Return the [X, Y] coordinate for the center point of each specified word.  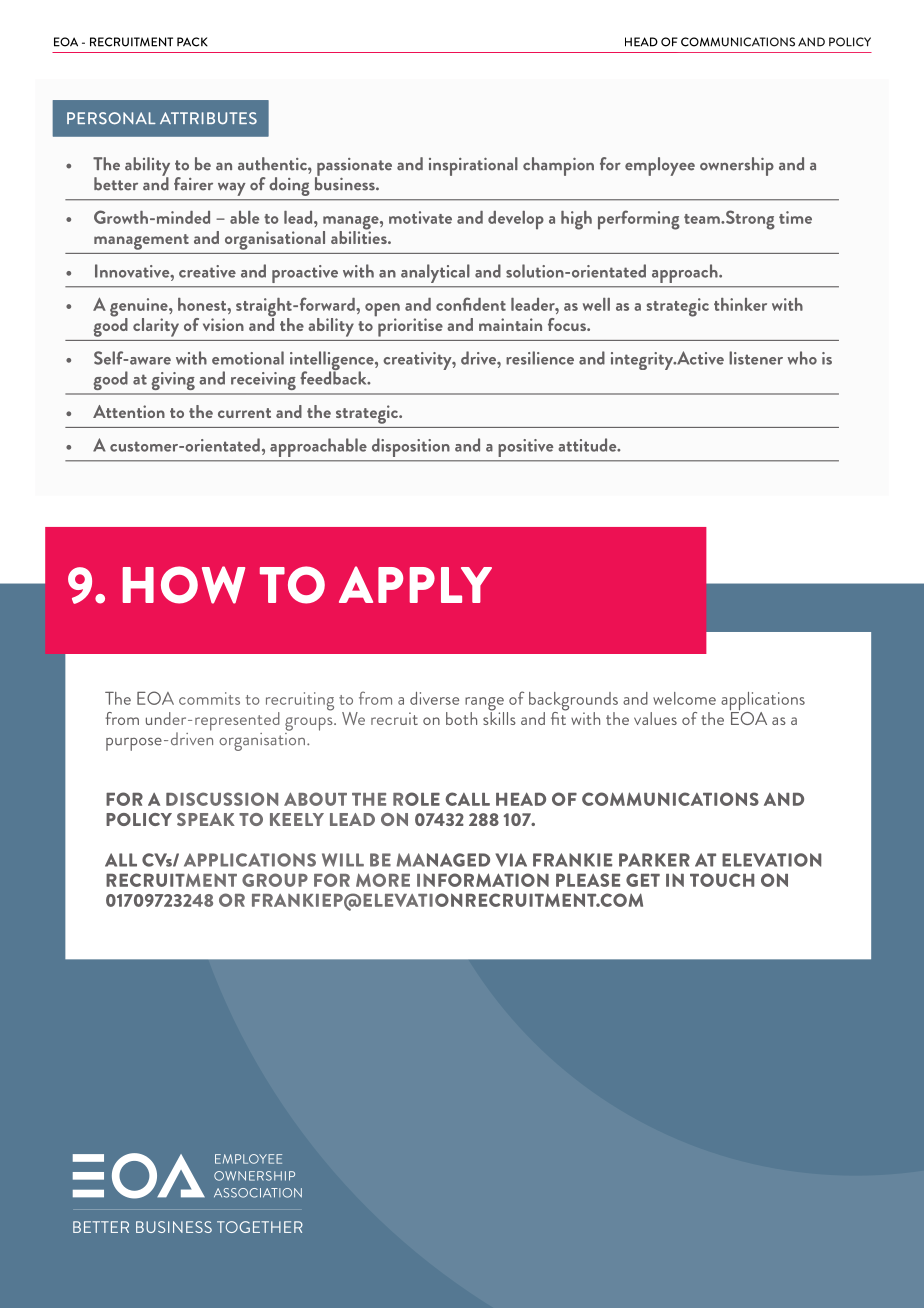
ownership [737, 166]
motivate [420, 217]
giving [173, 381]
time [795, 217]
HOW [184, 585]
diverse [434, 698]
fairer [193, 184]
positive [525, 448]
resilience [540, 358]
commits [209, 698]
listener [756, 358]
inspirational [473, 166]
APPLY [415, 584]
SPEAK [206, 819]
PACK [192, 42]
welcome [684, 698]
